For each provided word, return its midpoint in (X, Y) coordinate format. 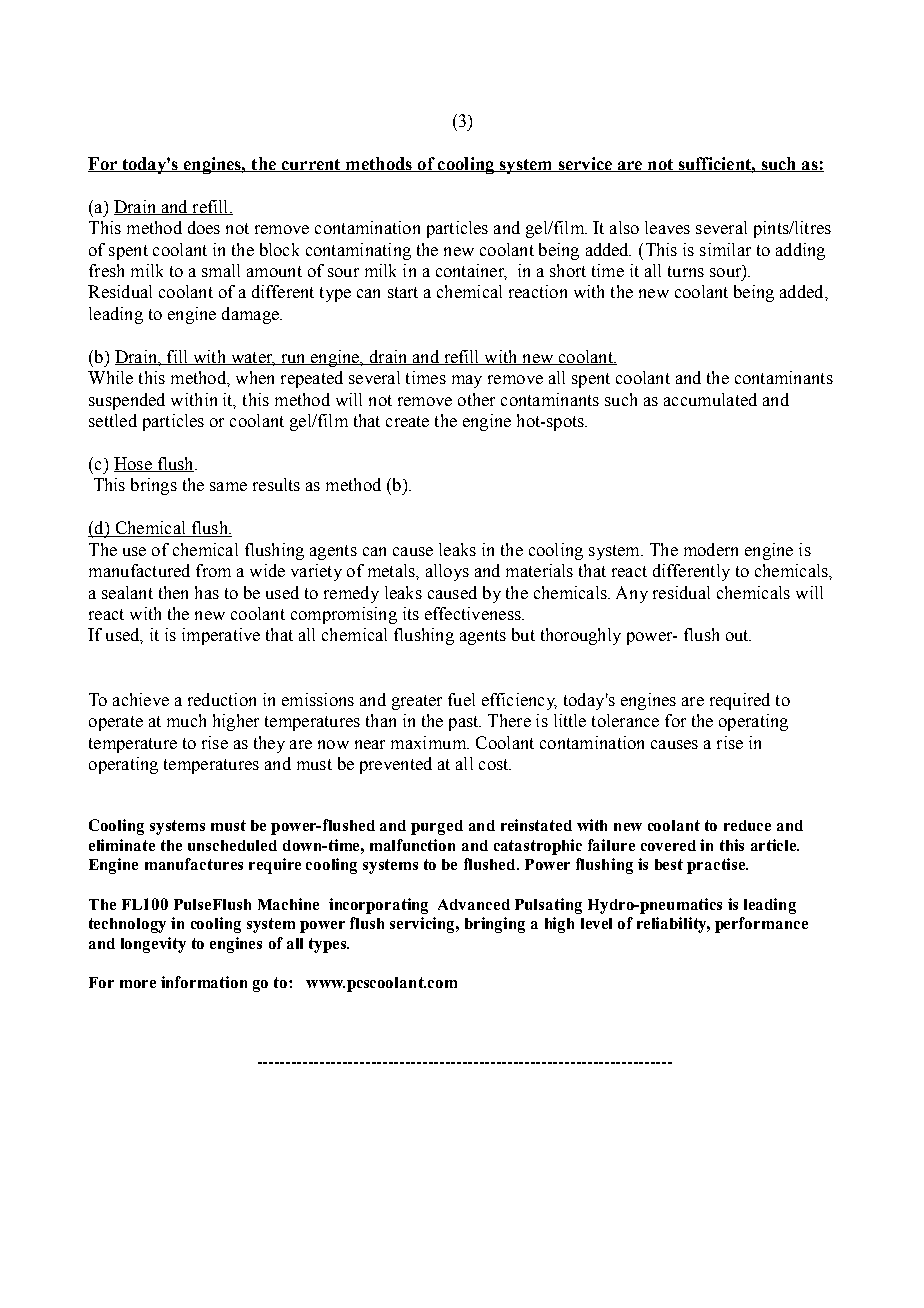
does (204, 227)
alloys (447, 572)
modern (711, 549)
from (213, 570)
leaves (667, 227)
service (585, 164)
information (204, 982)
